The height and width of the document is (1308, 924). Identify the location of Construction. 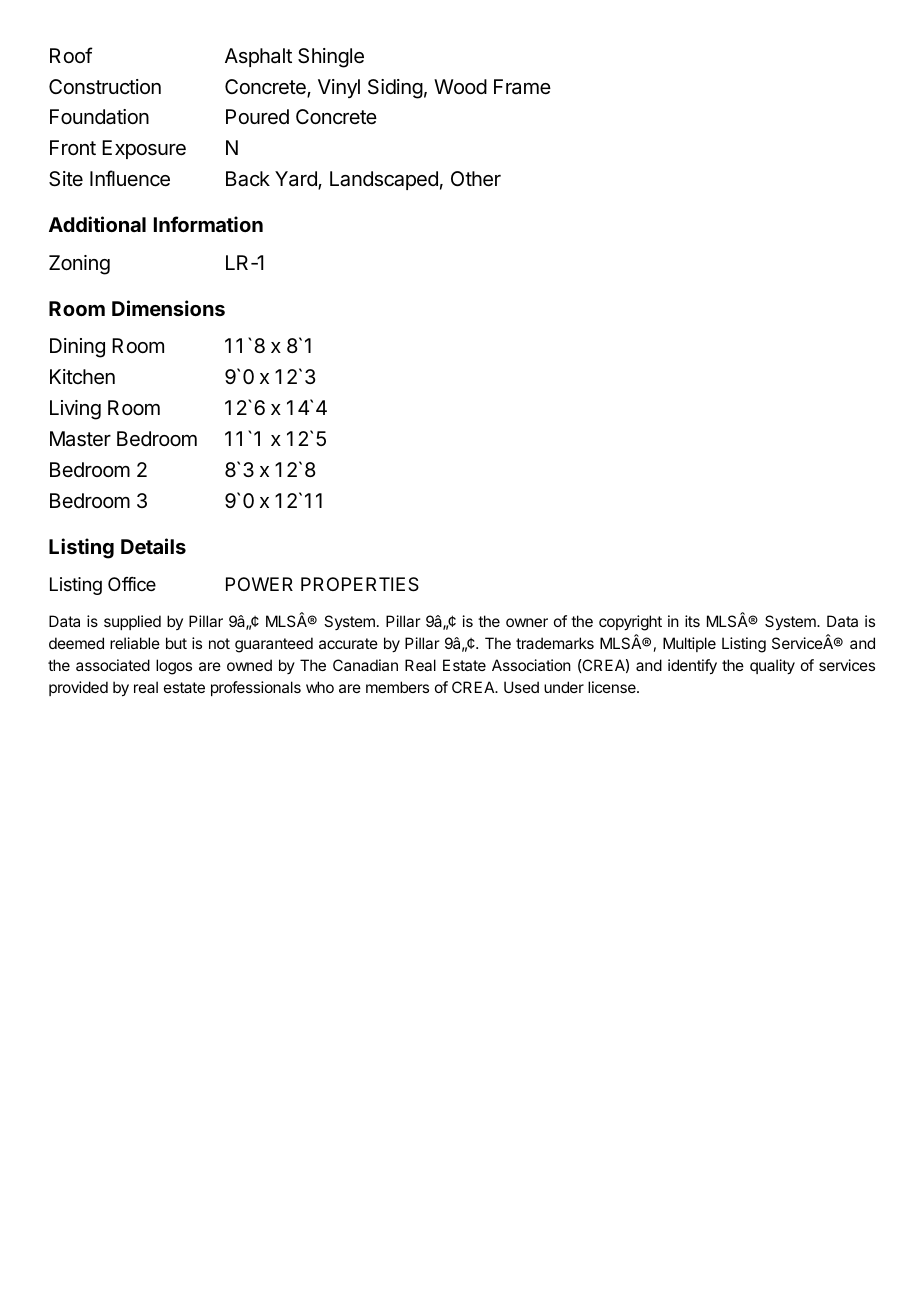
(105, 87).
